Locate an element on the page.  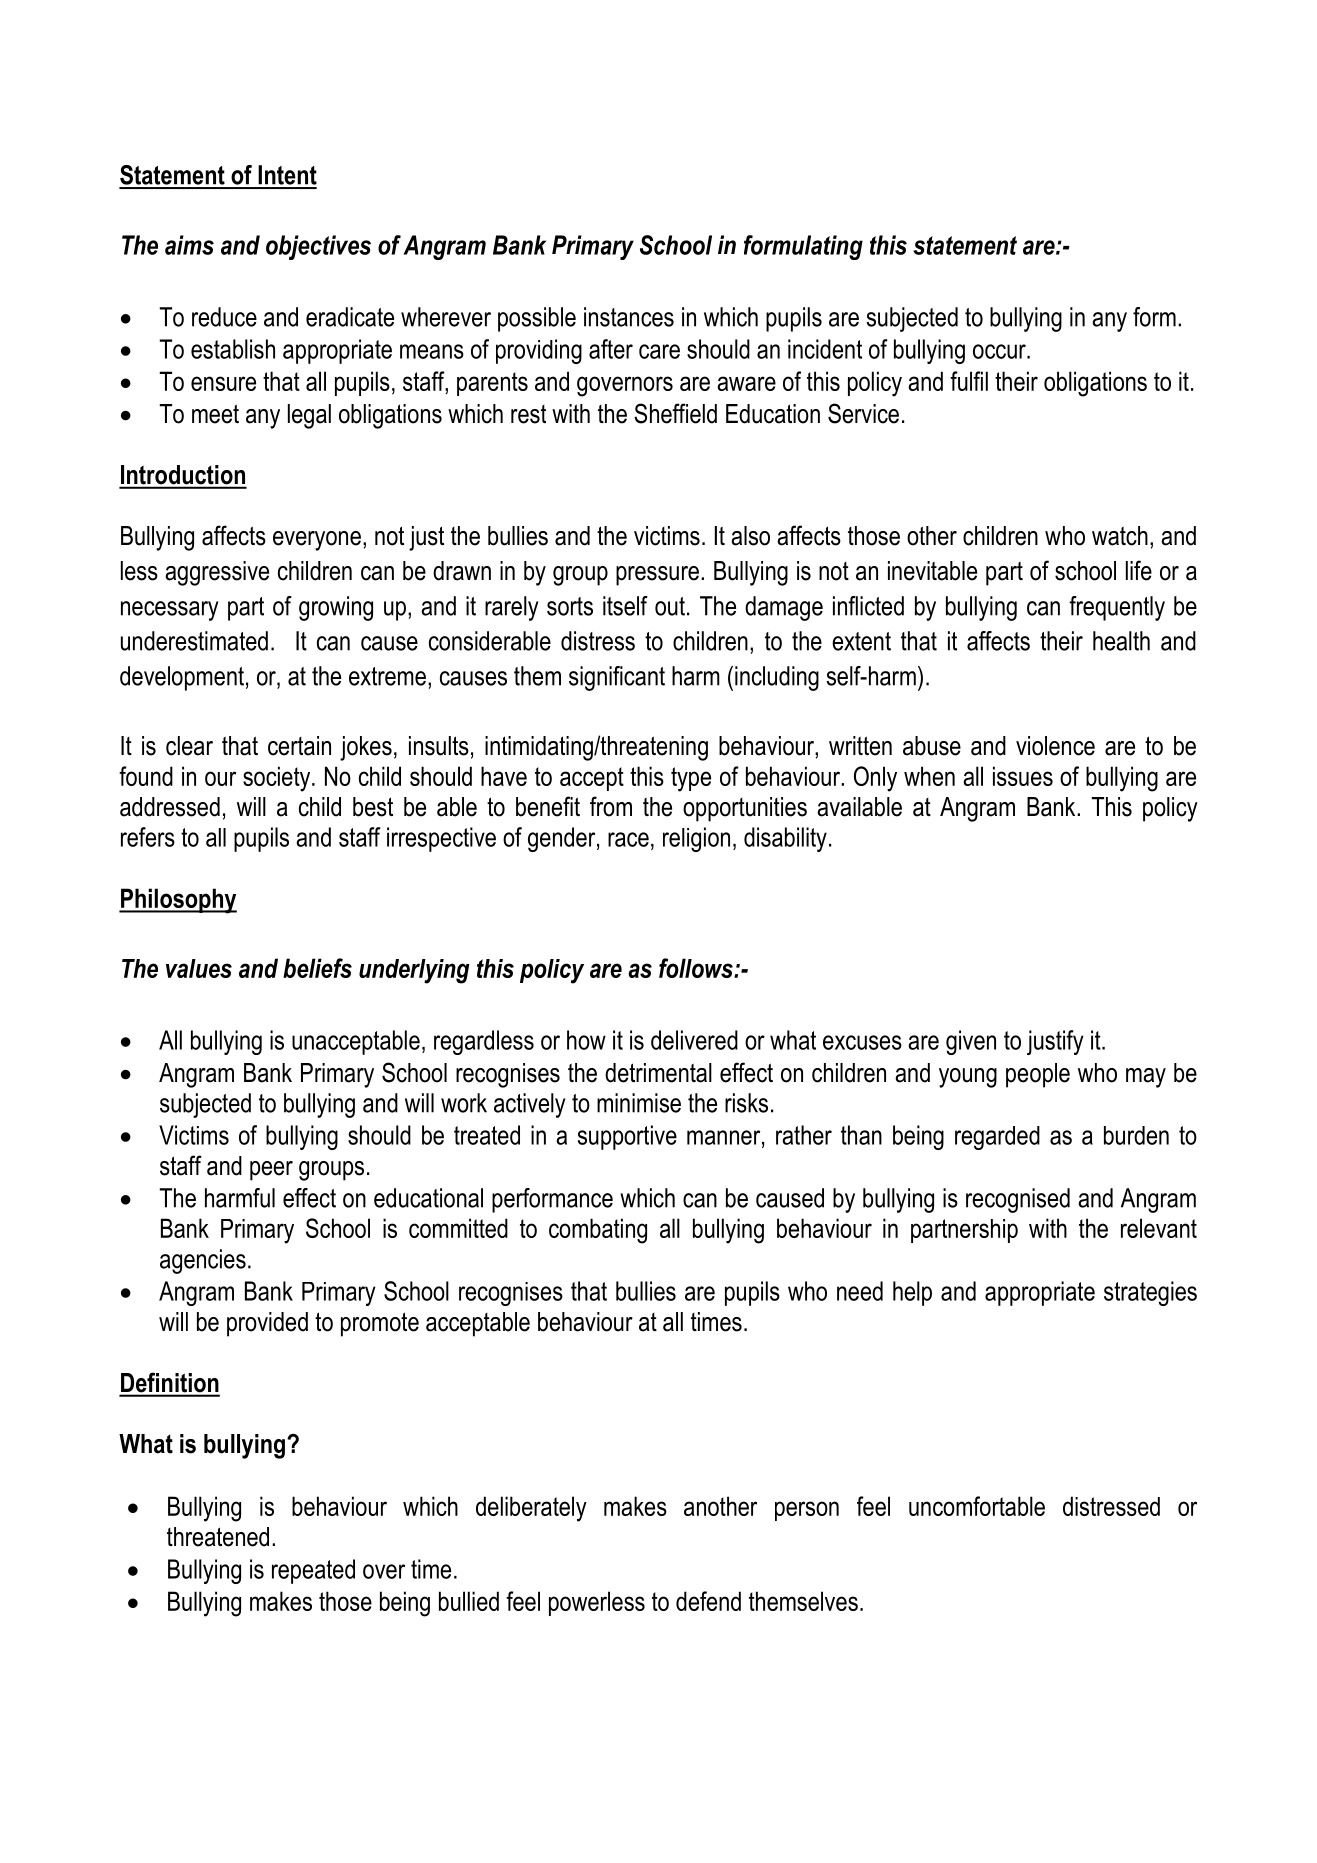
beliefs is located at coordinates (317, 968).
